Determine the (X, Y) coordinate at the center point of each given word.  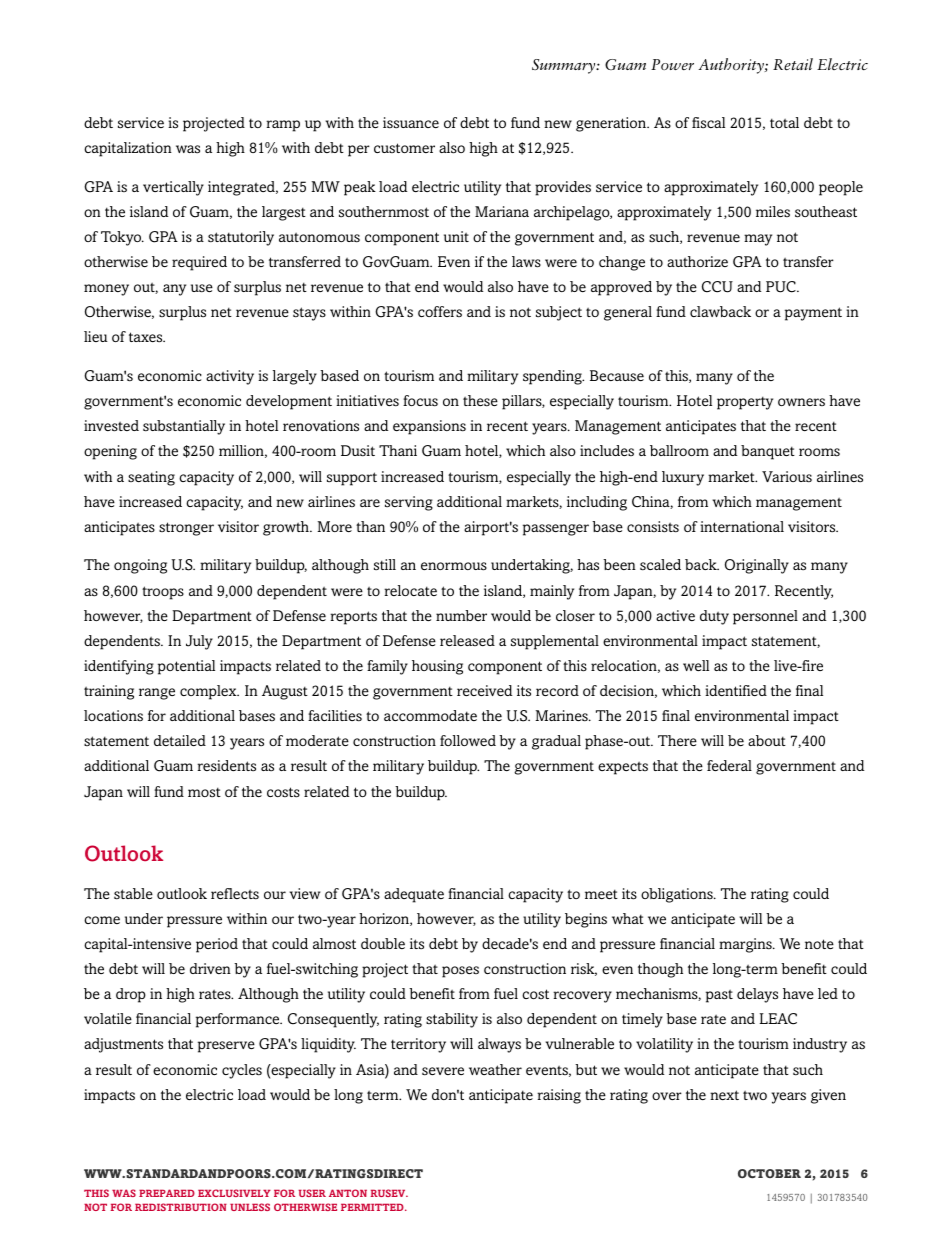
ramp (283, 126)
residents (226, 766)
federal (729, 765)
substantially (184, 427)
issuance (411, 123)
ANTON (348, 1193)
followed (468, 740)
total (784, 122)
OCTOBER (769, 1173)
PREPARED (167, 1193)
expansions (429, 427)
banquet (768, 452)
